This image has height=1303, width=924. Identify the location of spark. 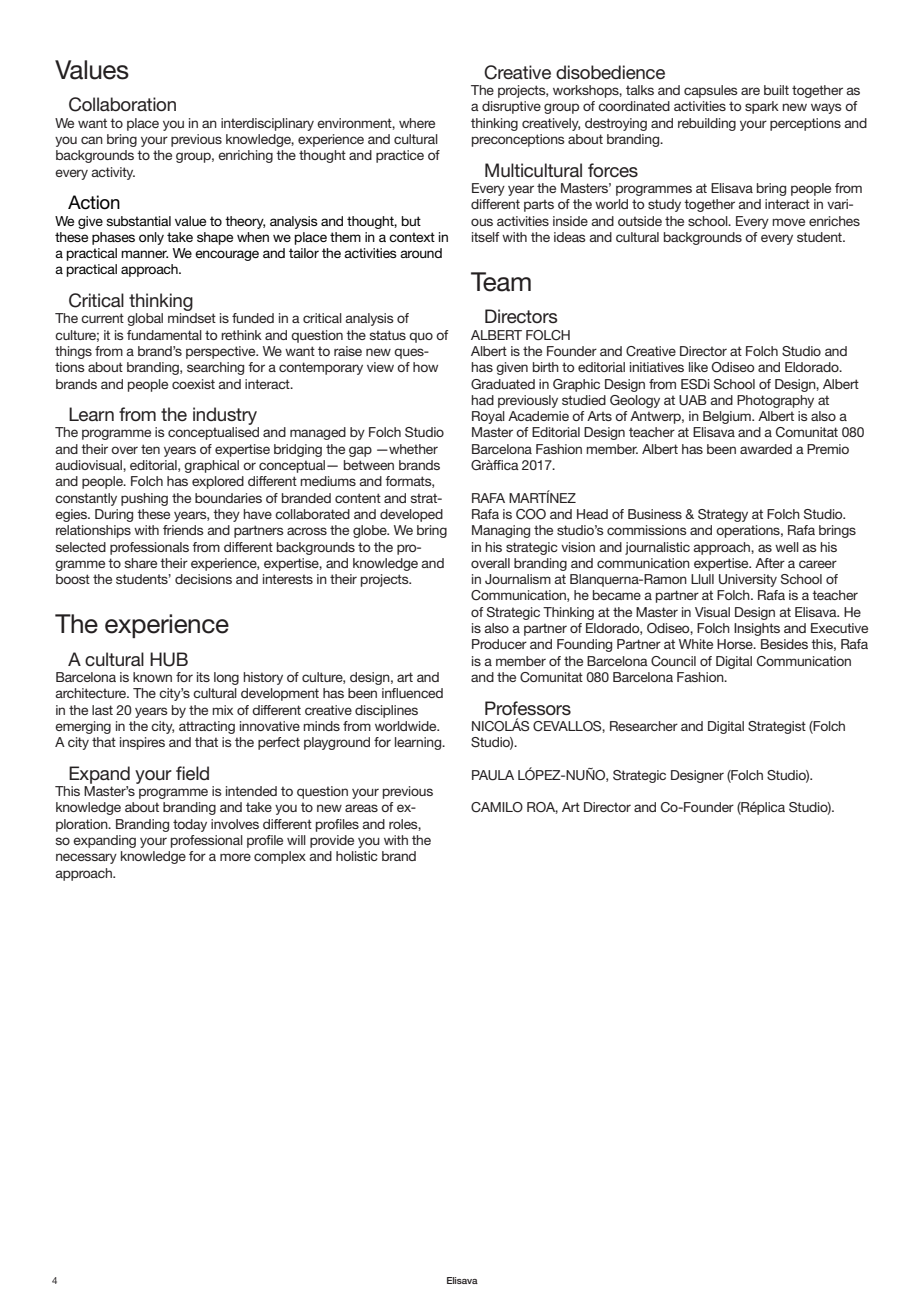
(762, 107).
